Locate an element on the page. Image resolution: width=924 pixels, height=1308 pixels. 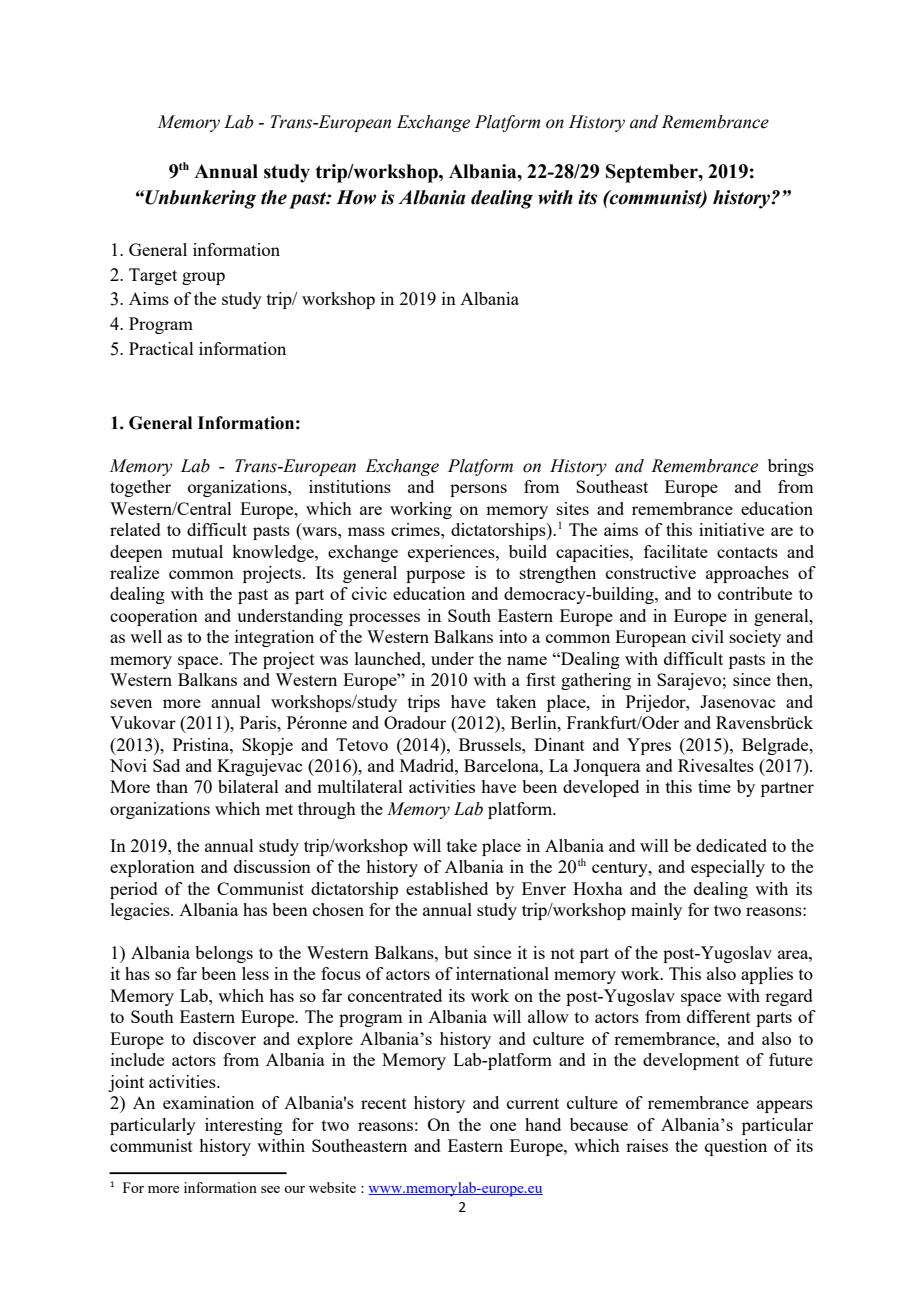
civil is located at coordinates (708, 636).
